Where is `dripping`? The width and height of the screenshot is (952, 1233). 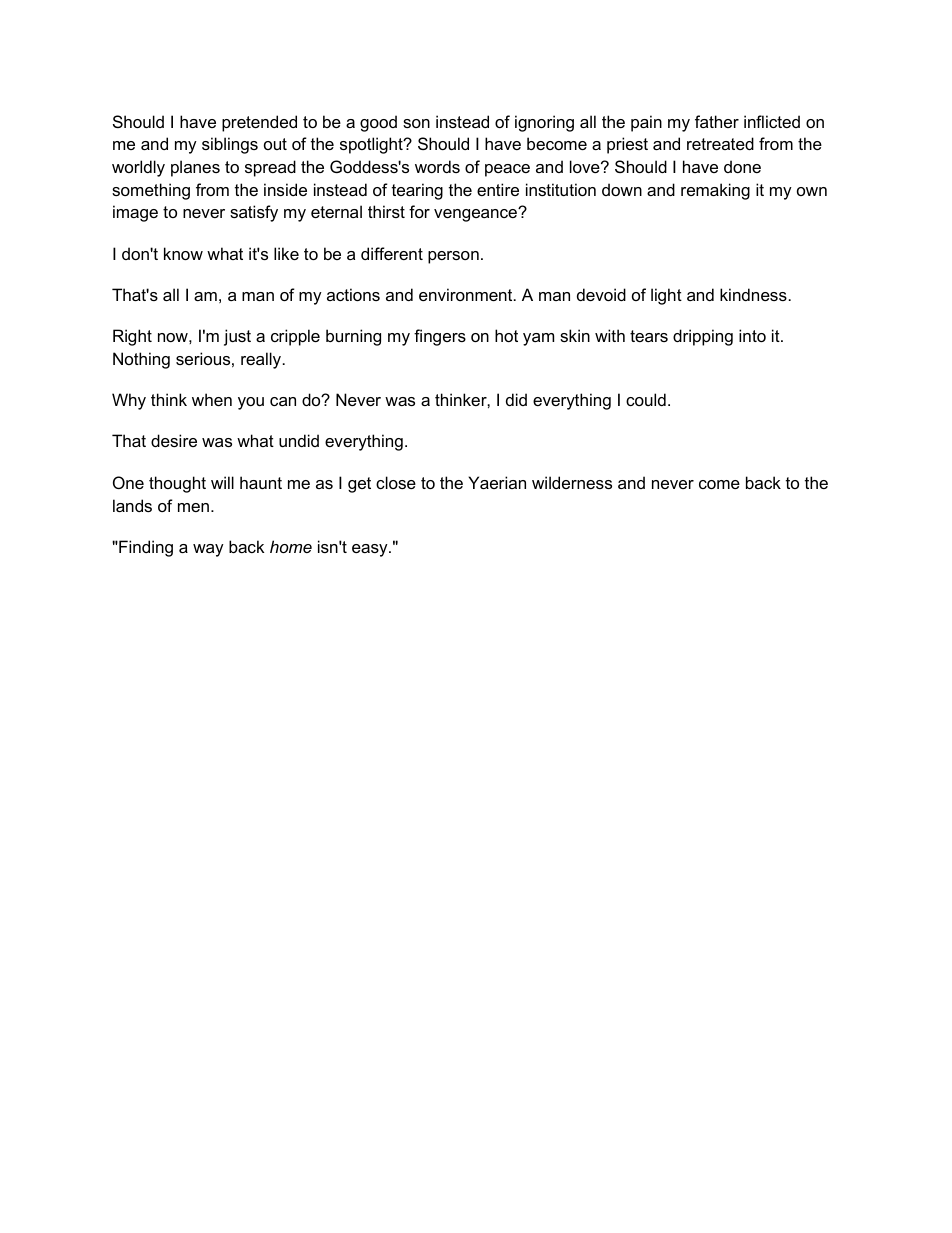
dripping is located at coordinates (703, 337).
